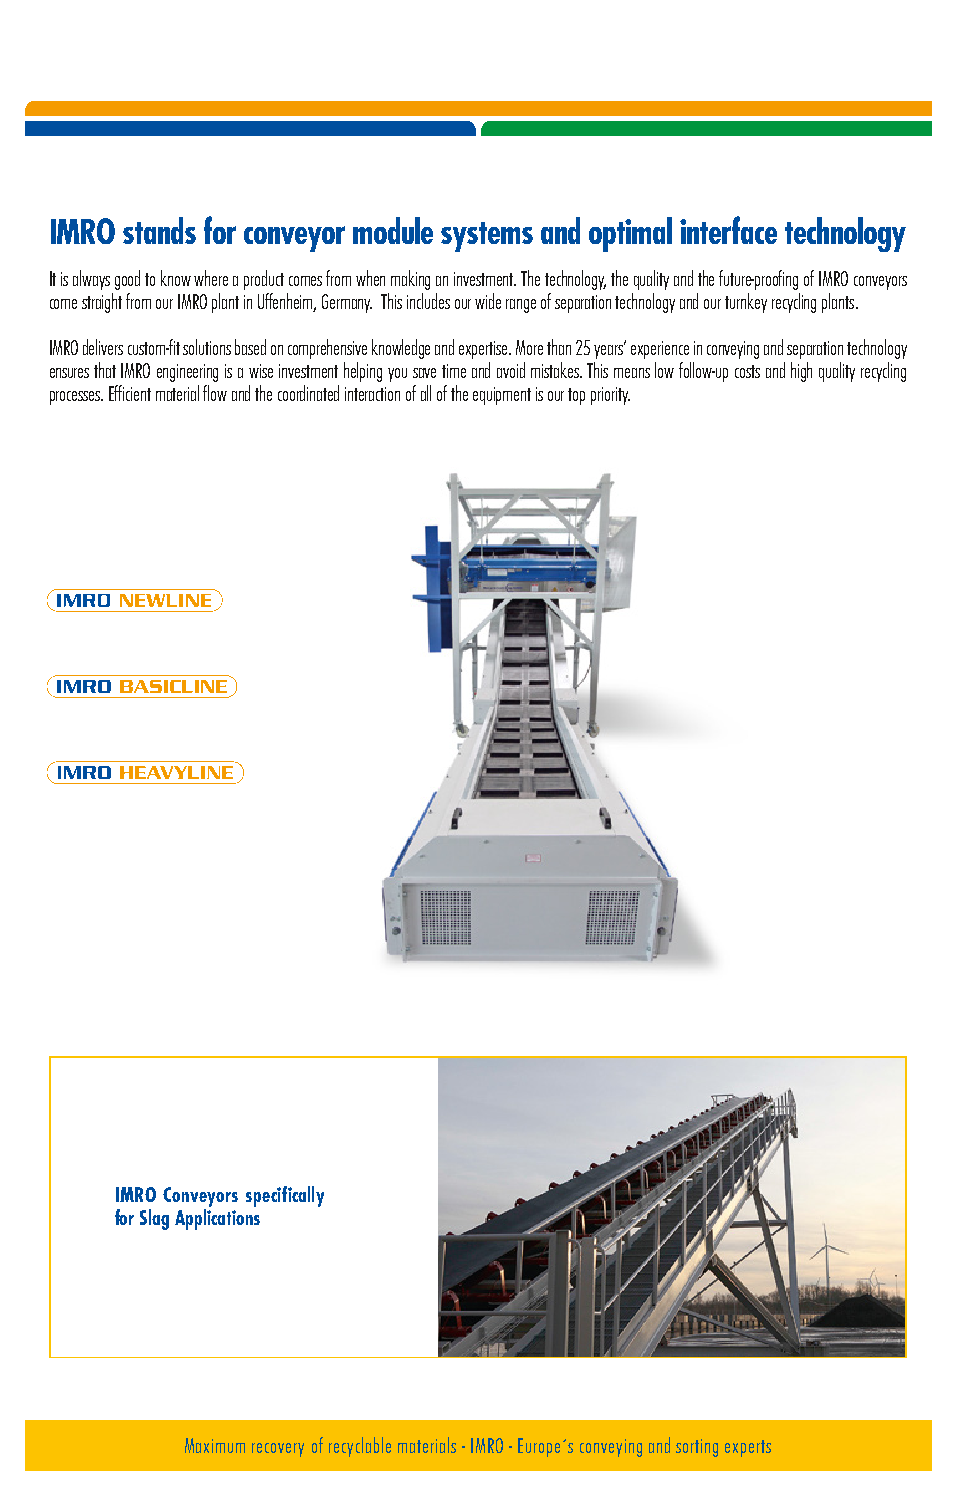 Image resolution: width=957 pixels, height=1496 pixels. I want to click on recyclable, so click(360, 1447).
